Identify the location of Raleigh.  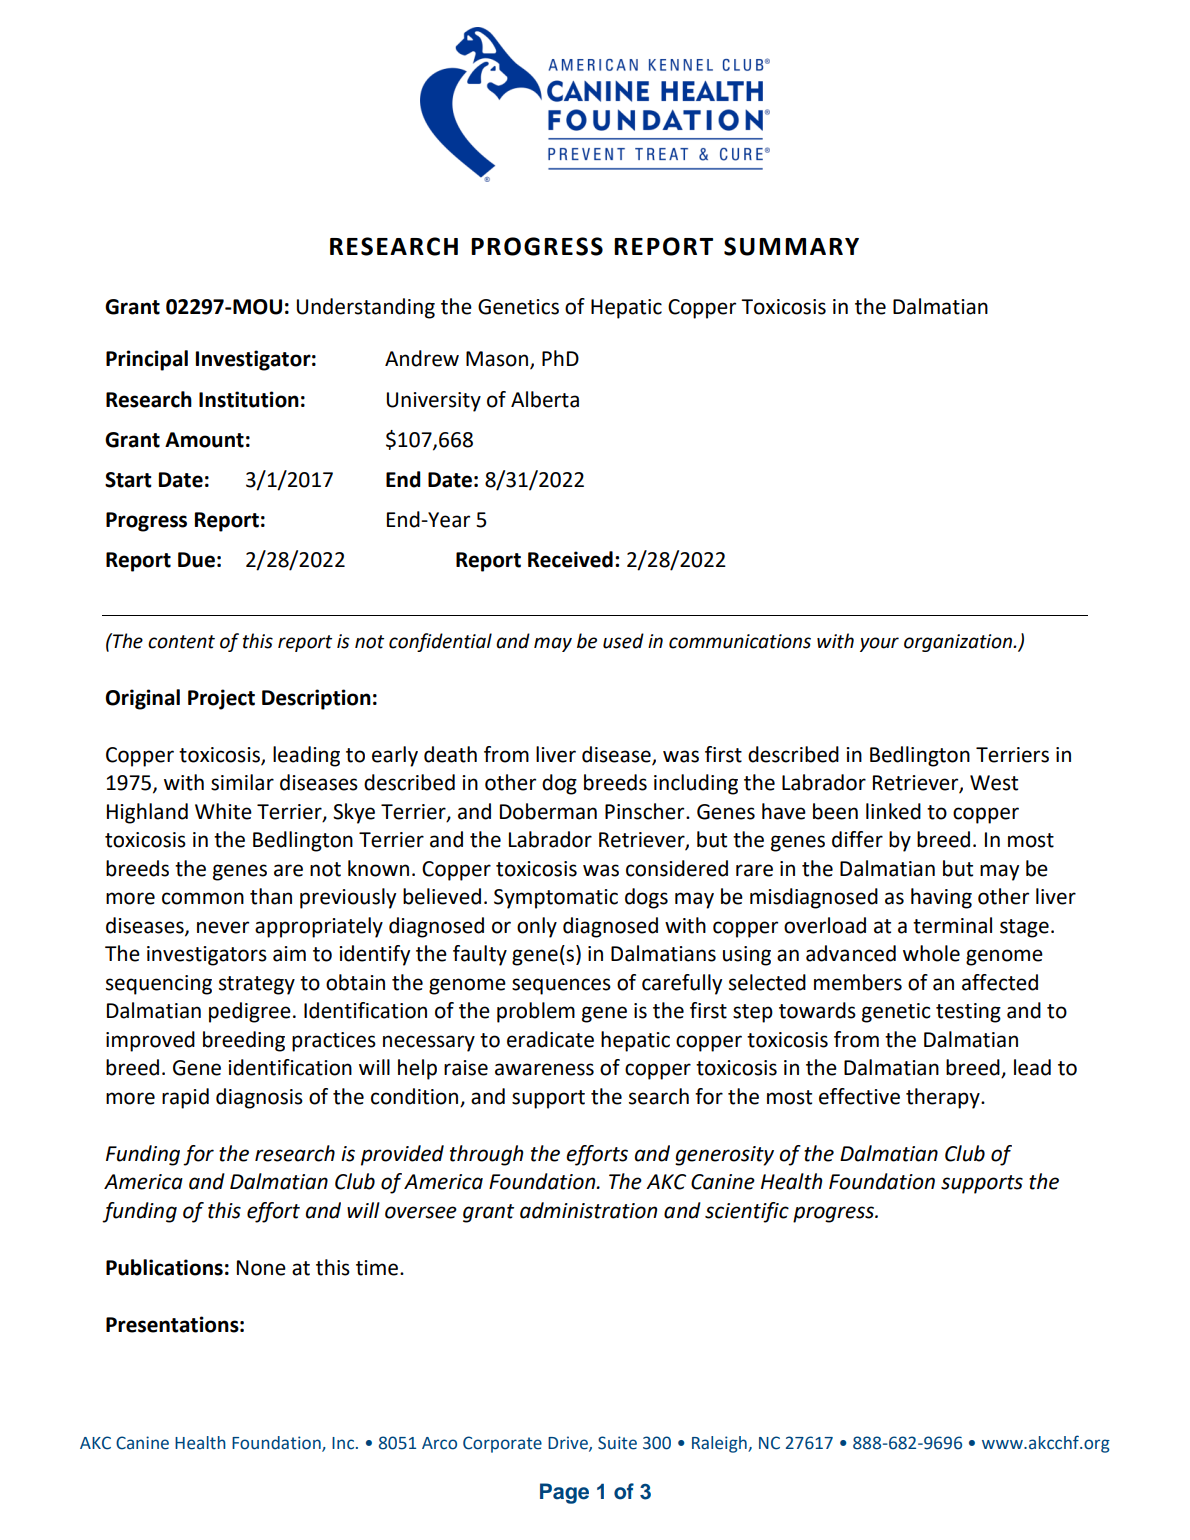
(720, 1444).
